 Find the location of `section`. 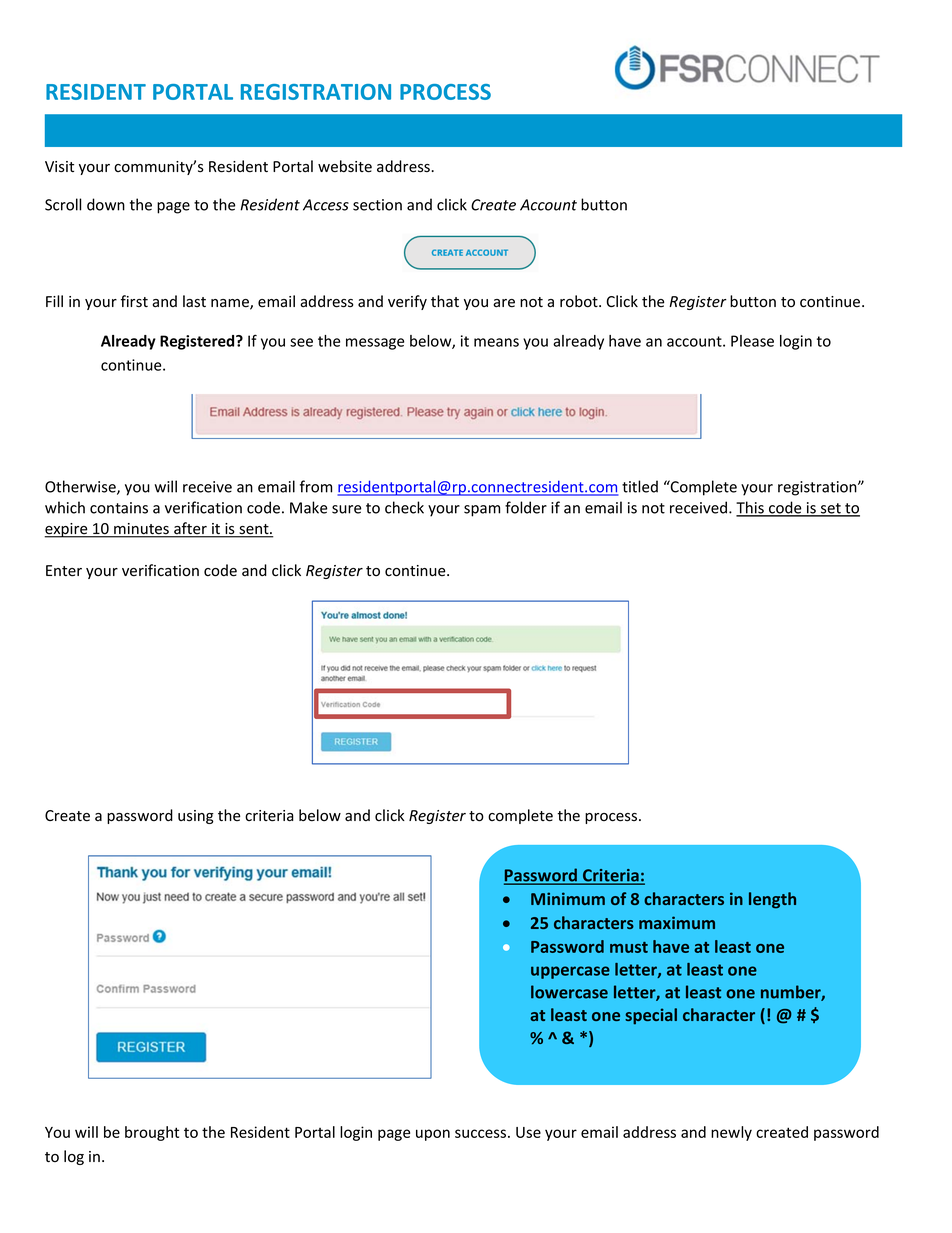

section is located at coordinates (377, 205).
